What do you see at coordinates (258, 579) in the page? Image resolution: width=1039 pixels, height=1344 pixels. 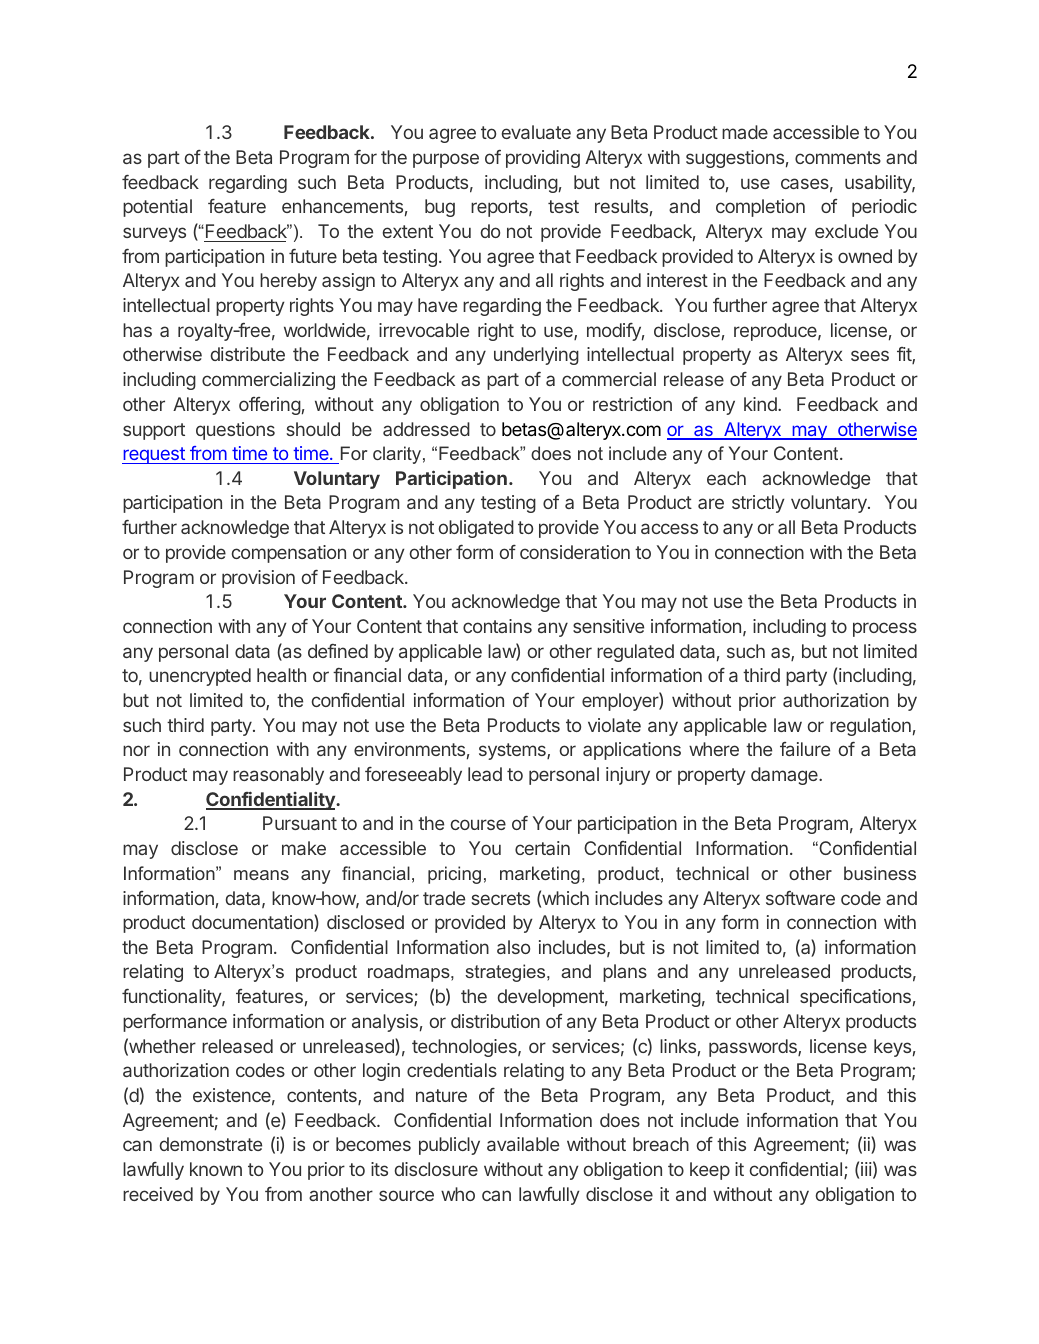 I see `provision` at bounding box center [258, 579].
